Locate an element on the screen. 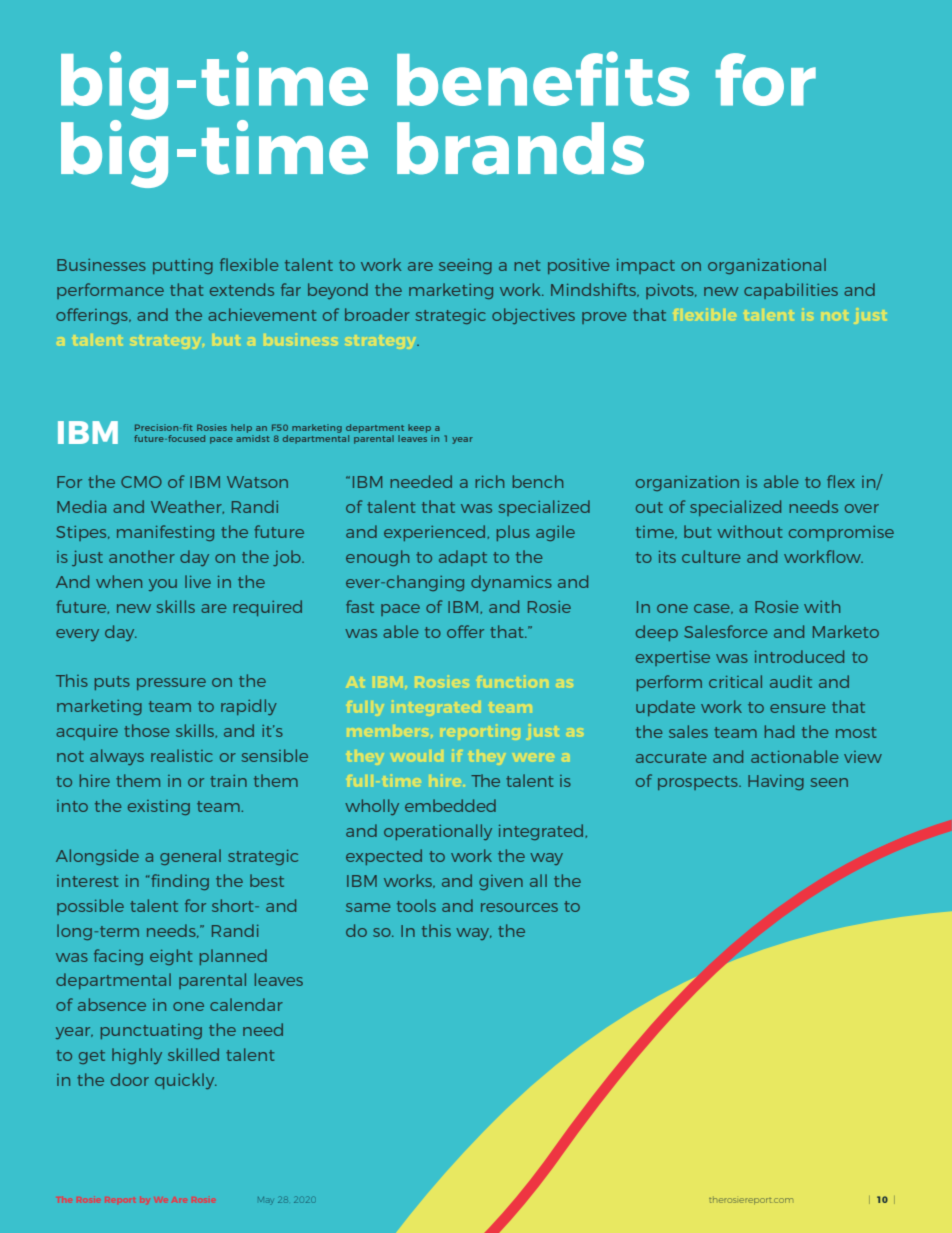 This screenshot has height=1233, width=952. compromise is located at coordinates (841, 533).
